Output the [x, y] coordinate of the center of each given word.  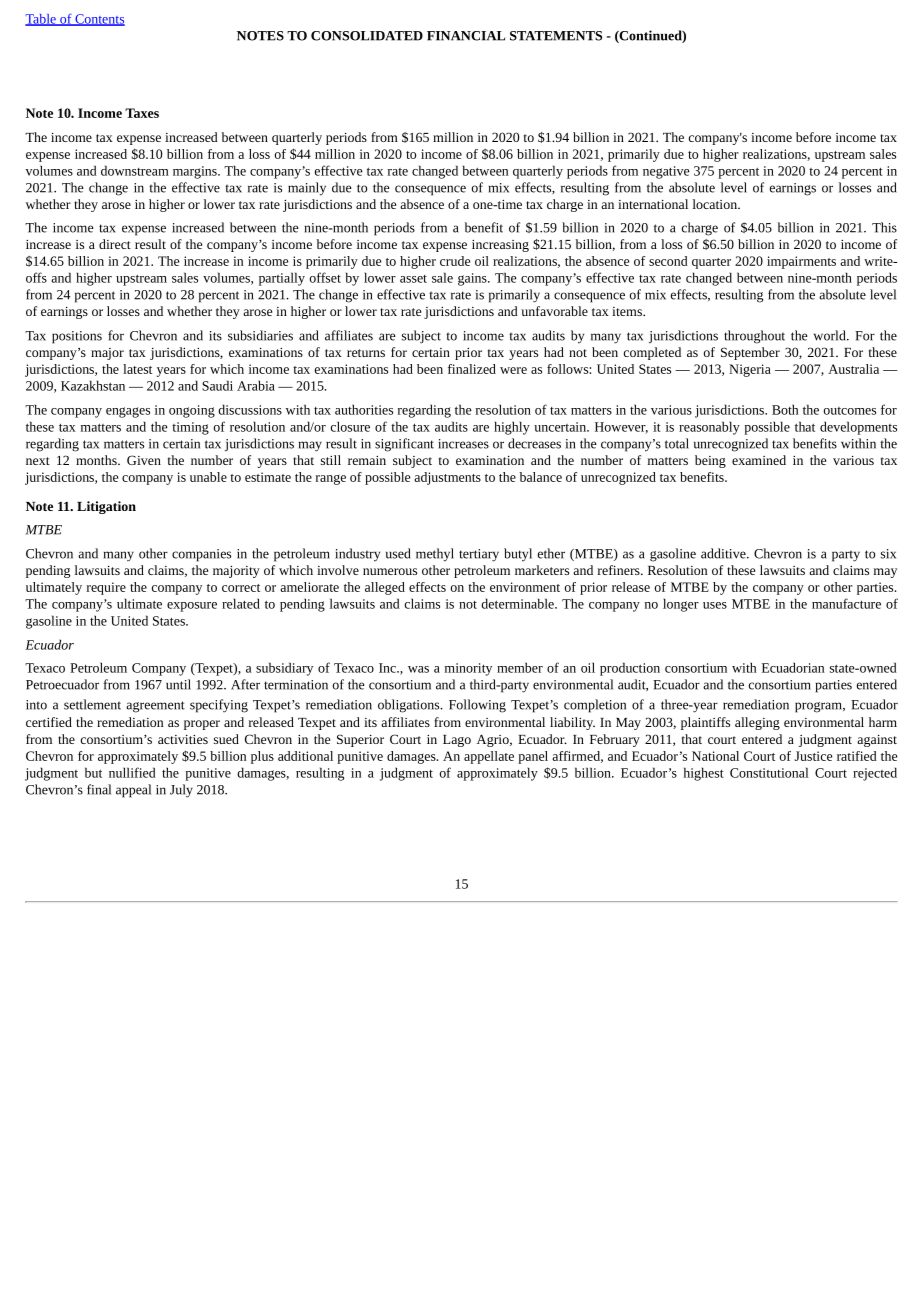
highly [512, 428]
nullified [132, 772]
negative [666, 172]
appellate [489, 757]
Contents [99, 20]
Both [785, 409]
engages [128, 412]
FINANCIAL [466, 36]
